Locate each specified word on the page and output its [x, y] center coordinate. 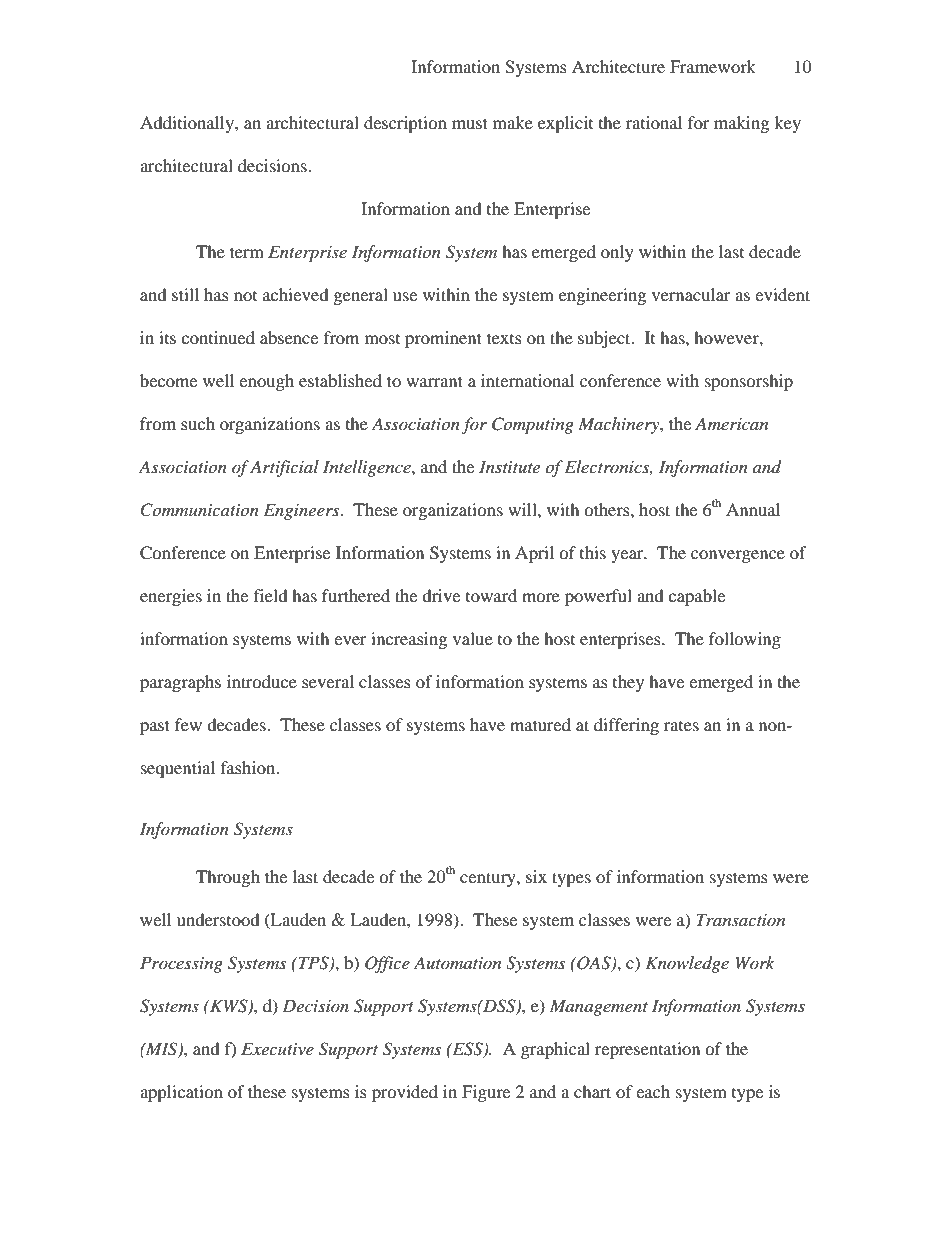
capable [696, 597]
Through [228, 878]
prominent [443, 339]
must [470, 123]
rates [681, 726]
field [271, 595]
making [741, 124]
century [489, 879]
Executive [277, 1048]
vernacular [691, 294]
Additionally [188, 124]
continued [218, 337]
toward [491, 595]
